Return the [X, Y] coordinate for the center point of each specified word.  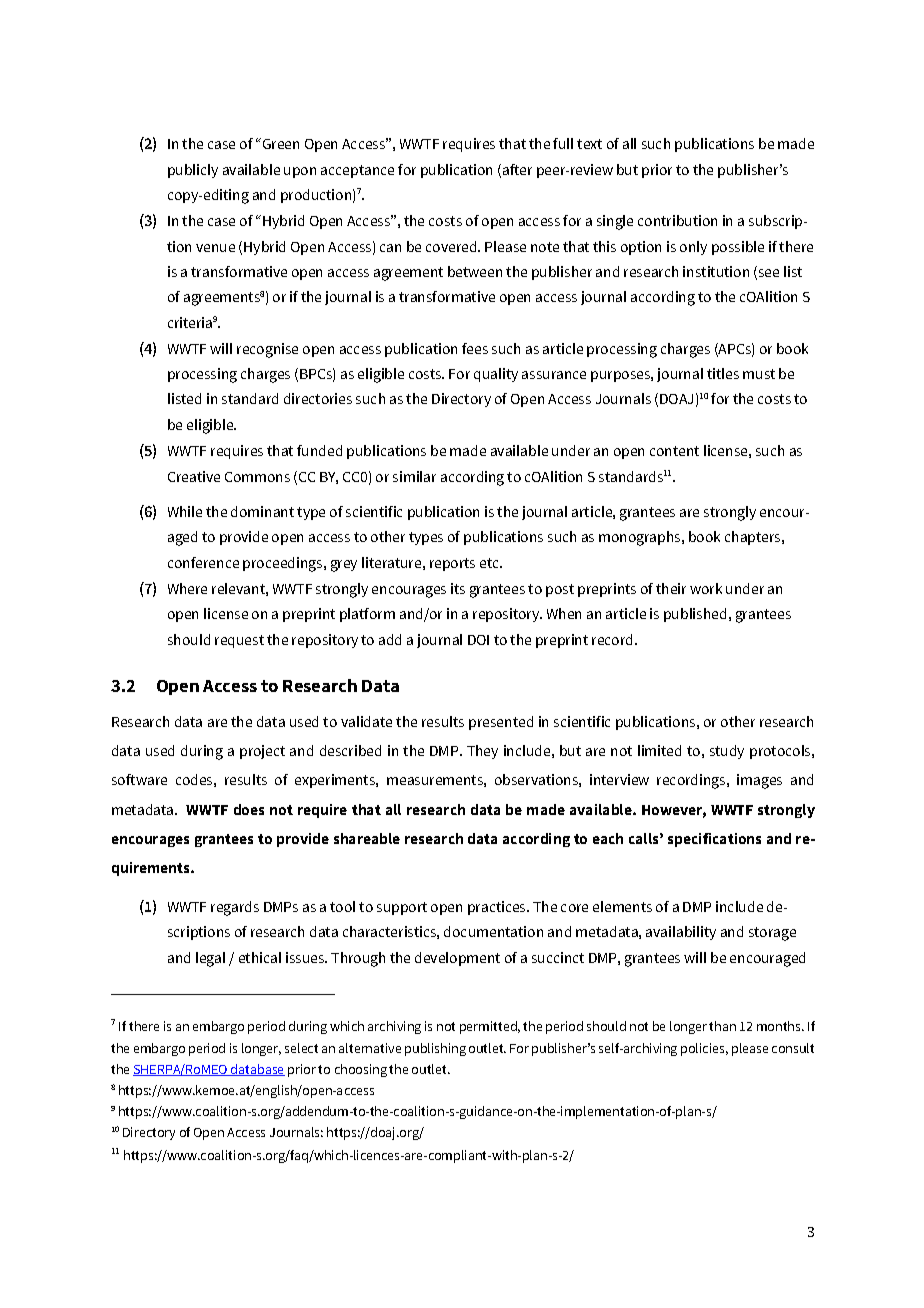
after [517, 169]
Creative [194, 476]
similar [414, 476]
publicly [193, 171]
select [301, 1048]
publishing [435, 1049]
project [262, 752]
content [674, 451]
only [693, 248]
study [727, 752]
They [482, 752]
